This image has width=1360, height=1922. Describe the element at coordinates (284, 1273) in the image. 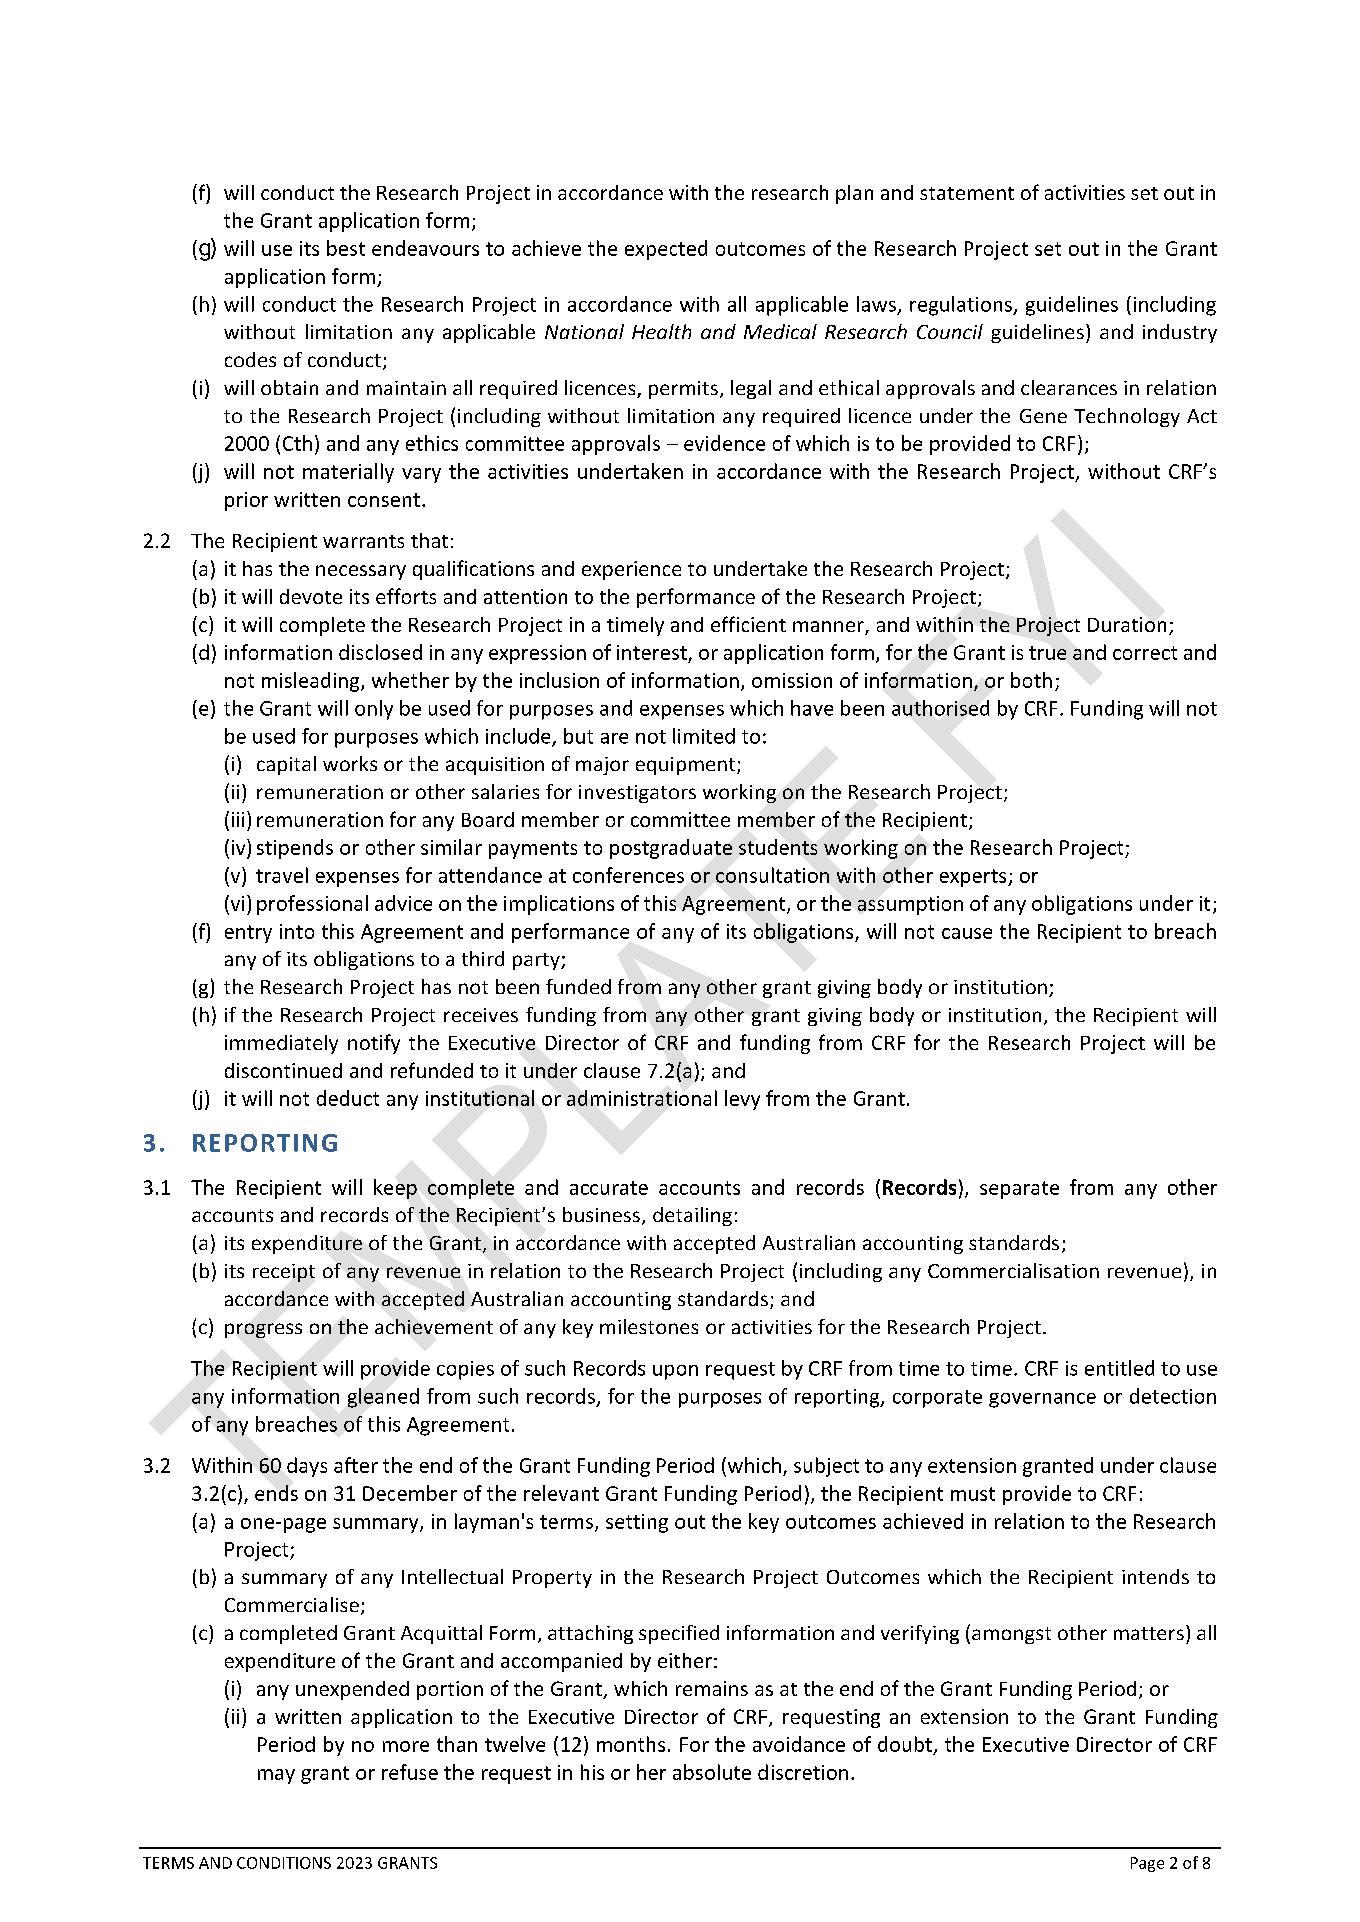

I see `receipt` at that location.
